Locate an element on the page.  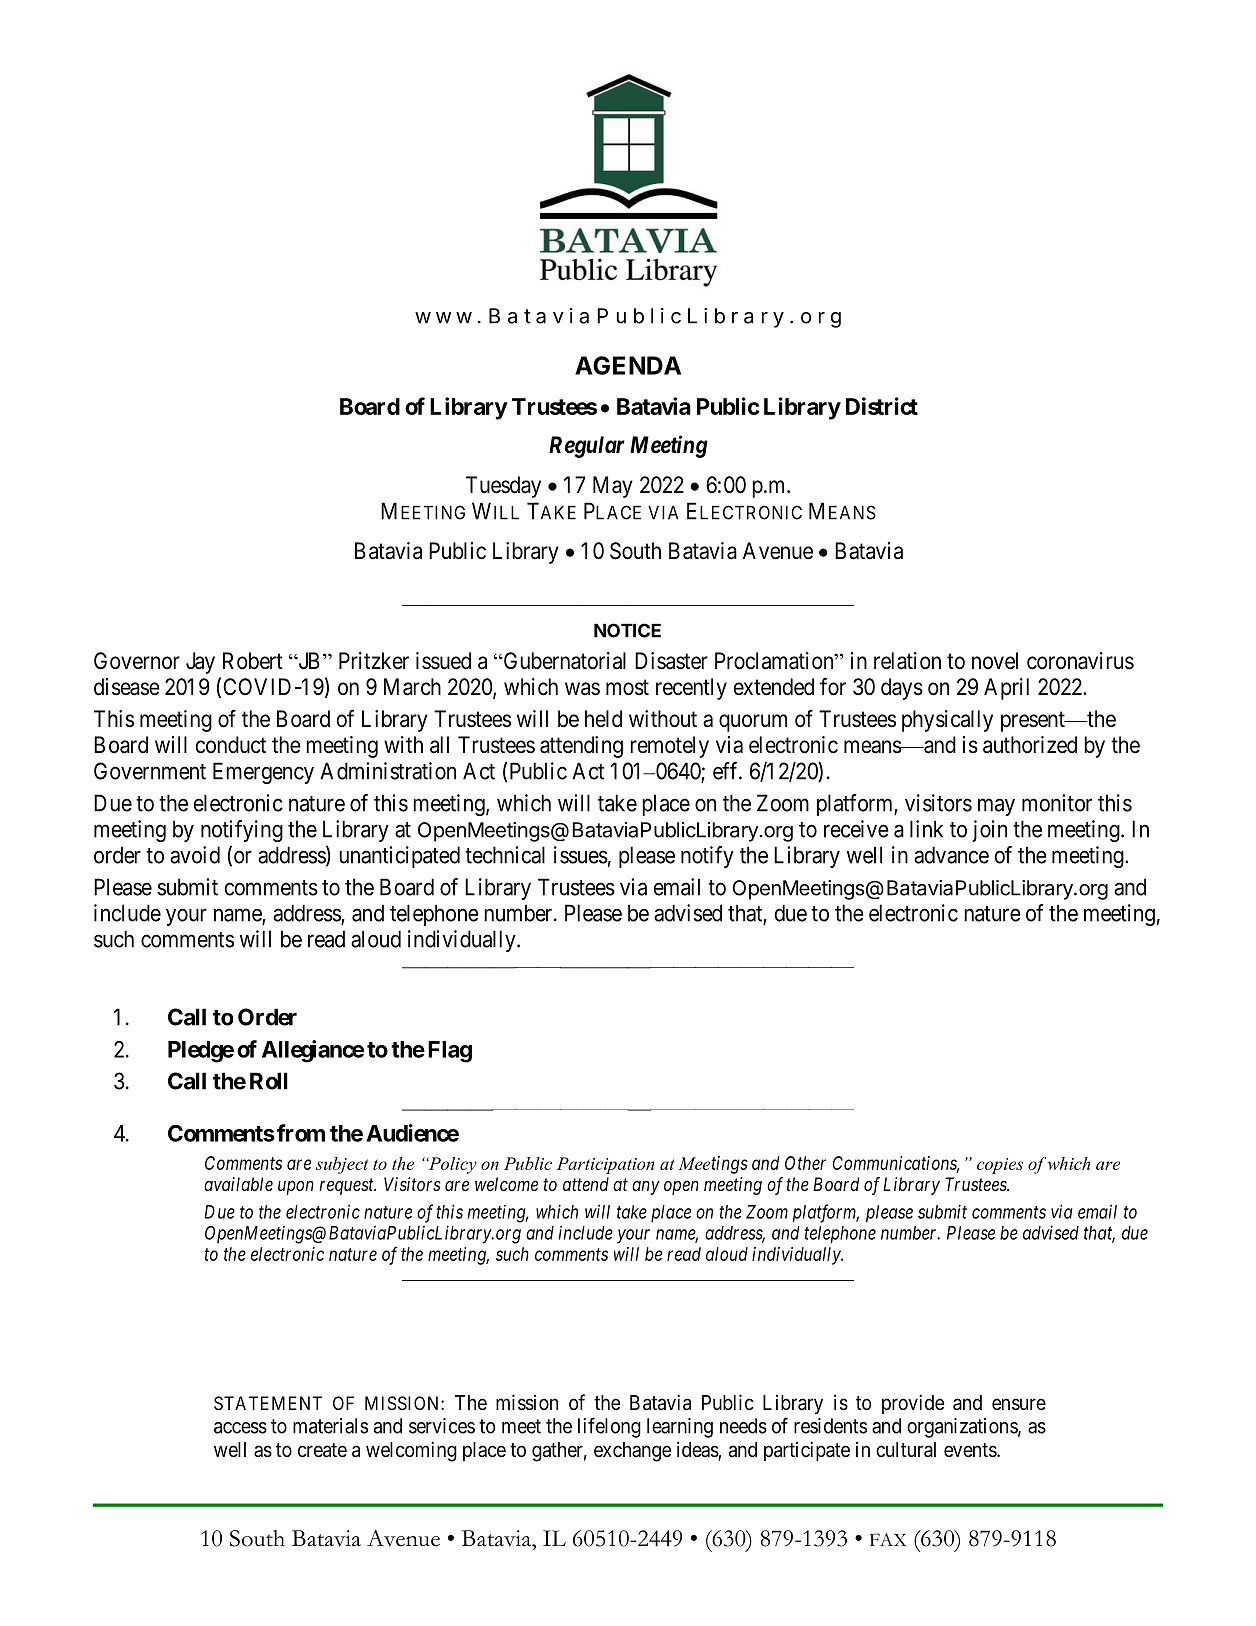
exchange is located at coordinates (633, 1452).
